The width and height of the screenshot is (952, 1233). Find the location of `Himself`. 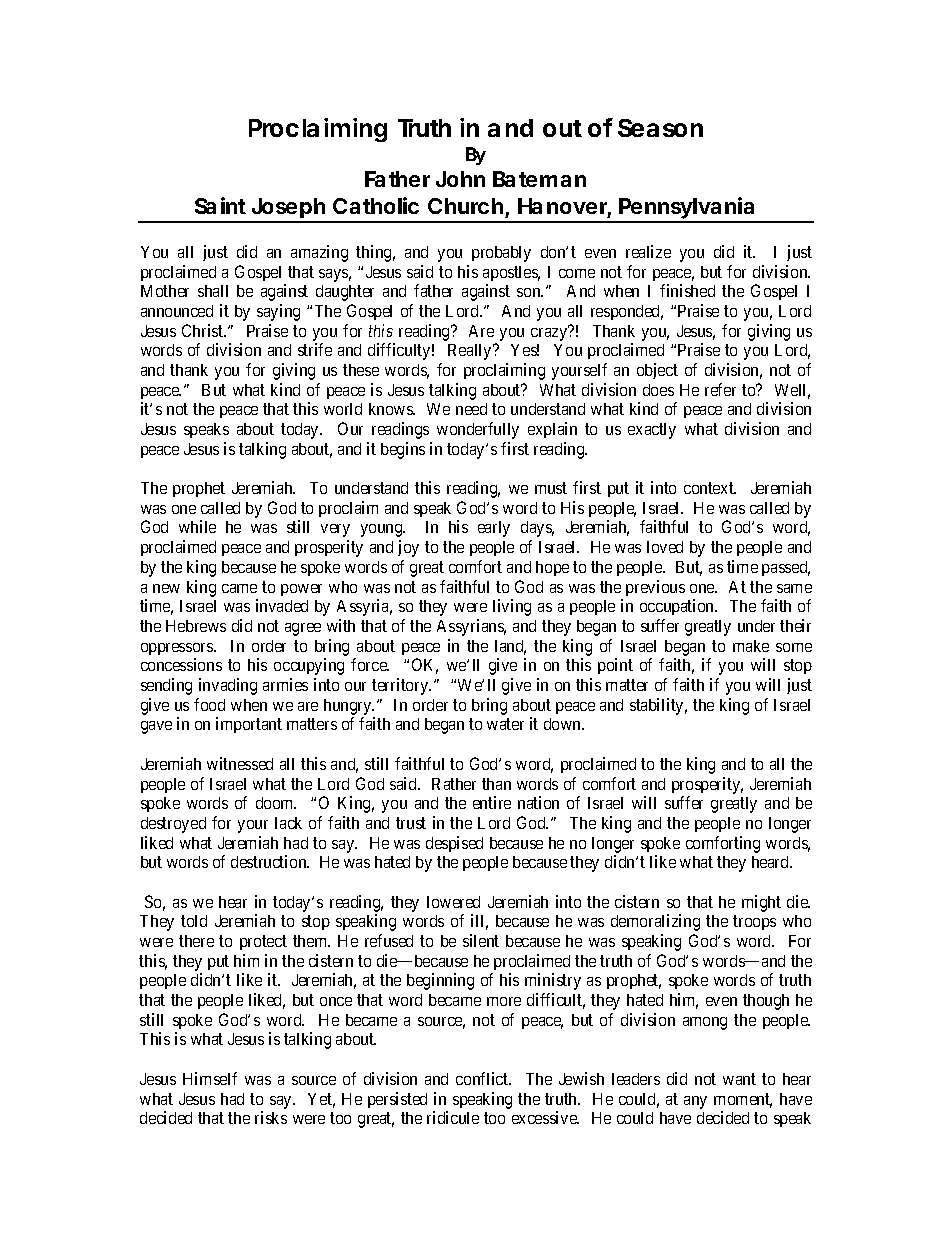

Himself is located at coordinates (210, 1078).
